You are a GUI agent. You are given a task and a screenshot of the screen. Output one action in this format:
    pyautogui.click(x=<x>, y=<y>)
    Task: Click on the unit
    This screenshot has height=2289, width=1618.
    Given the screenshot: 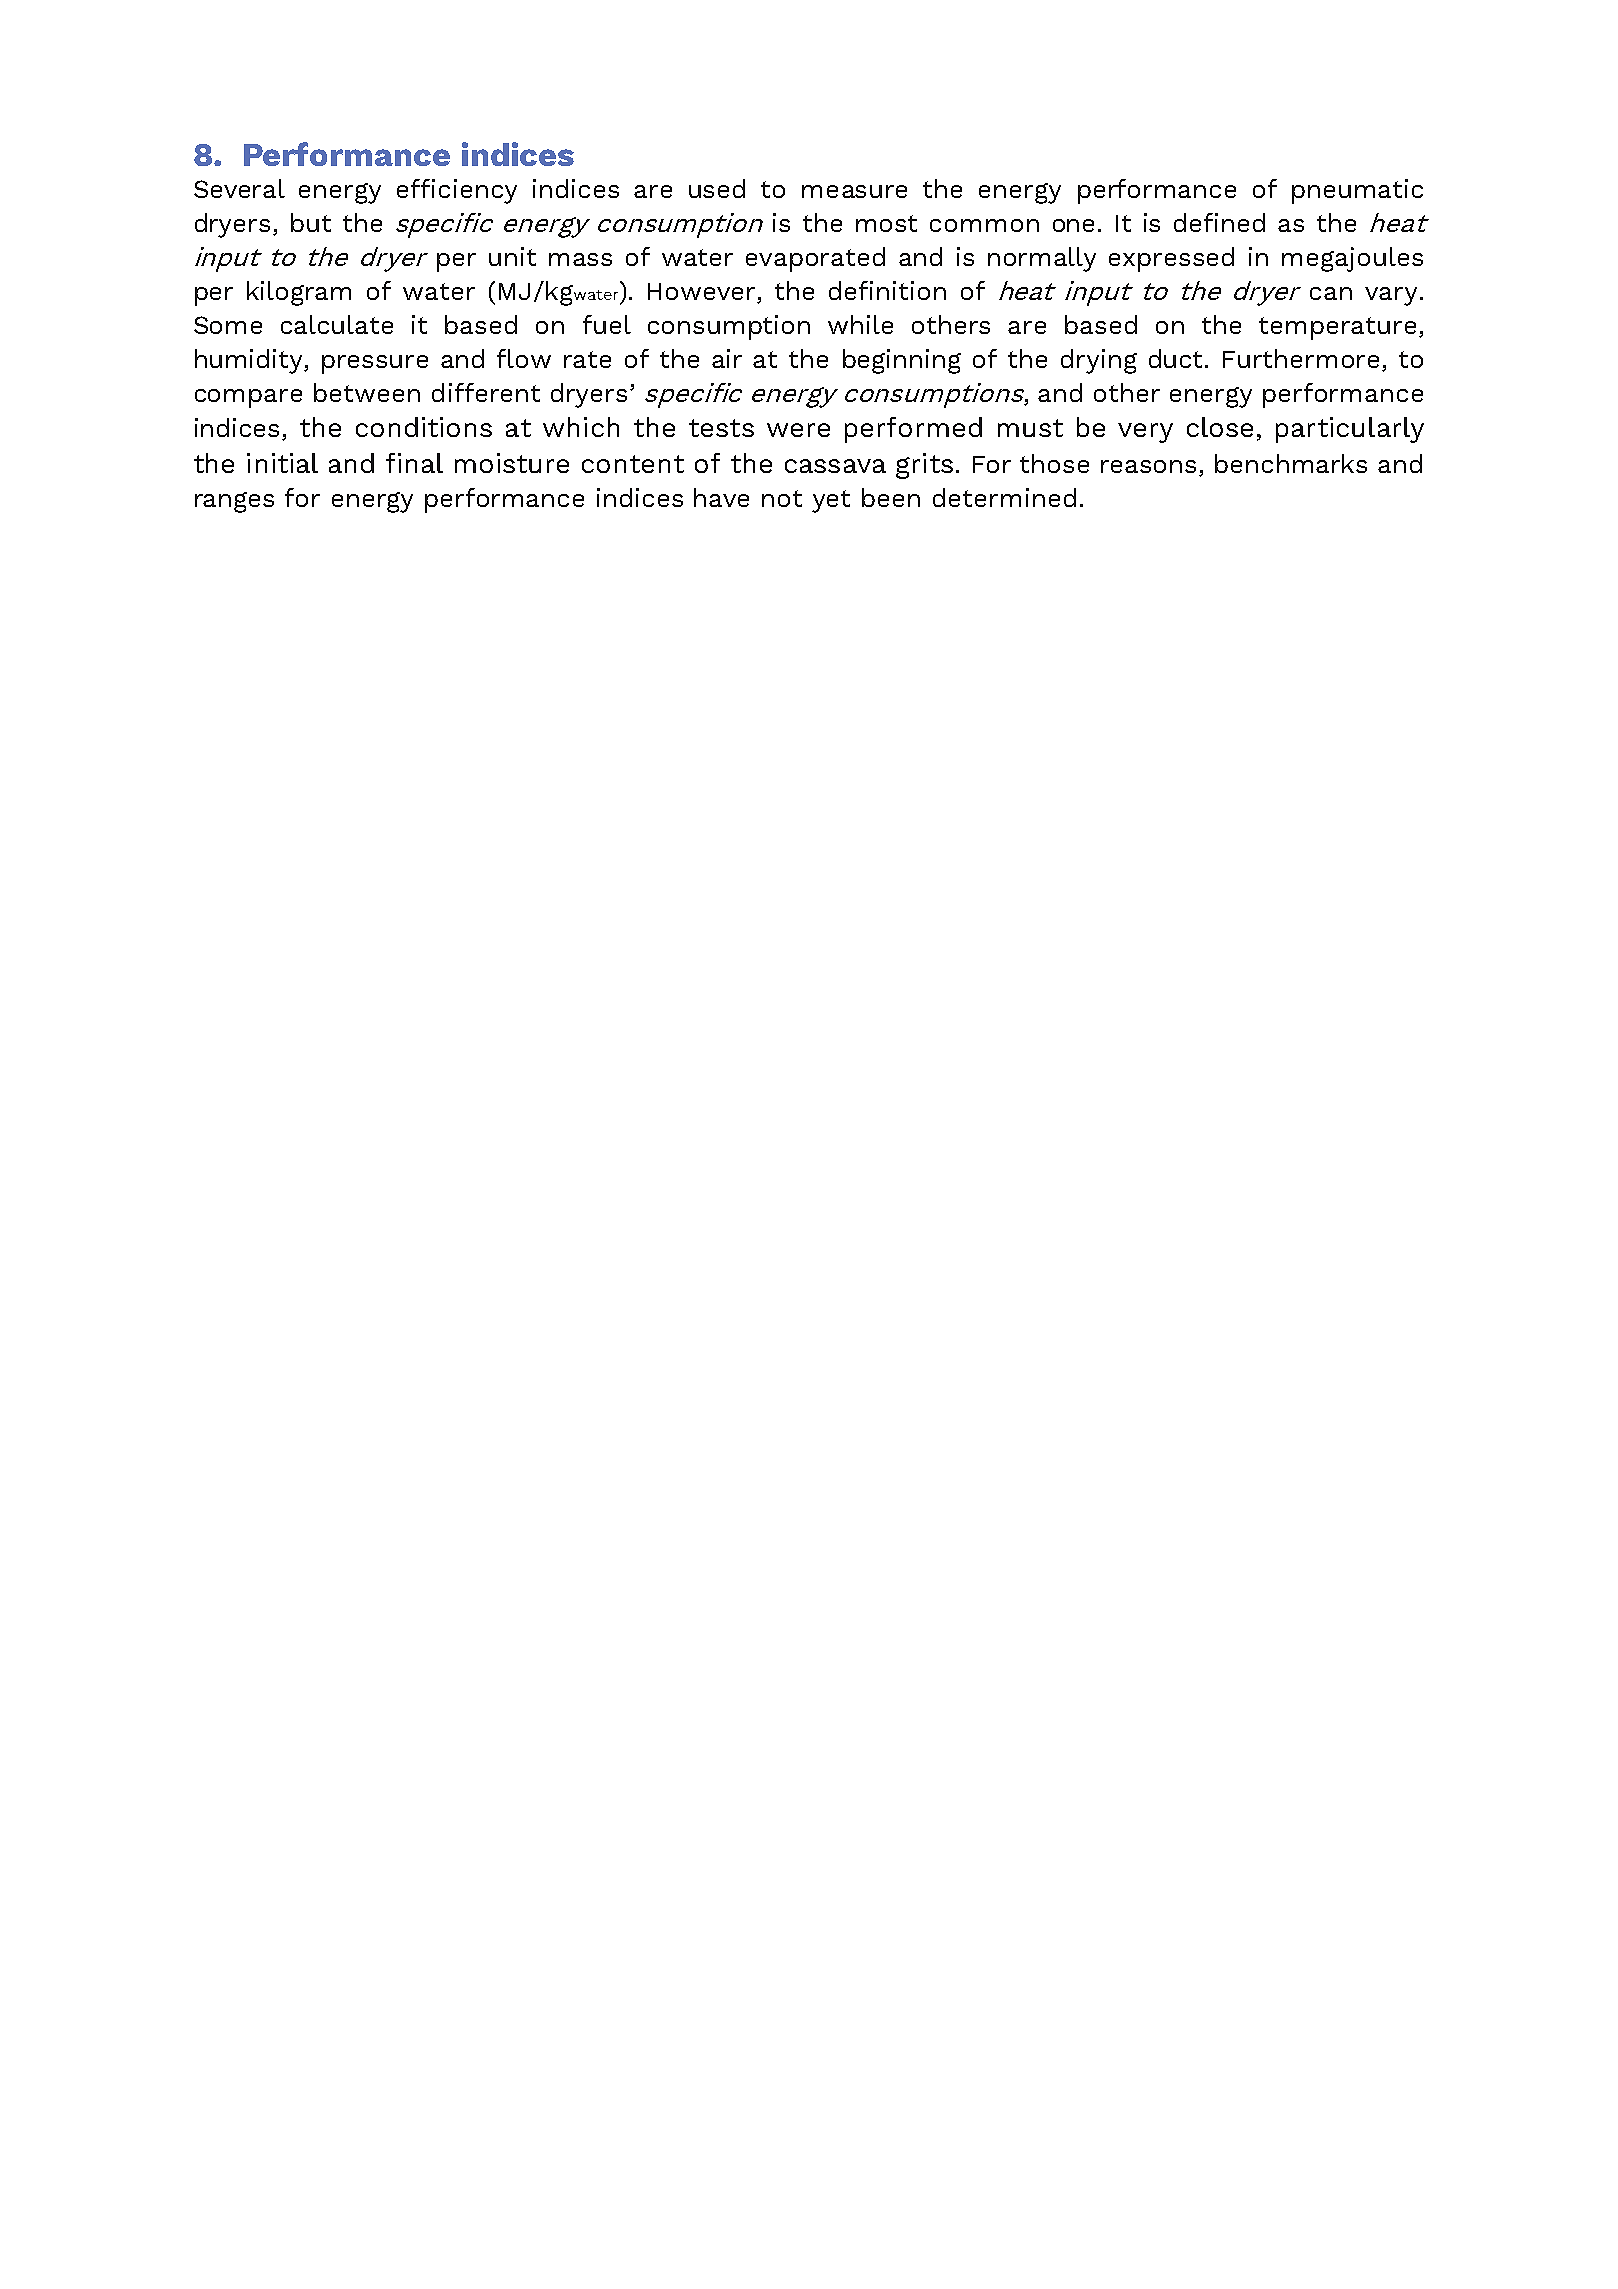 What is the action you would take?
    pyautogui.click(x=512, y=256)
